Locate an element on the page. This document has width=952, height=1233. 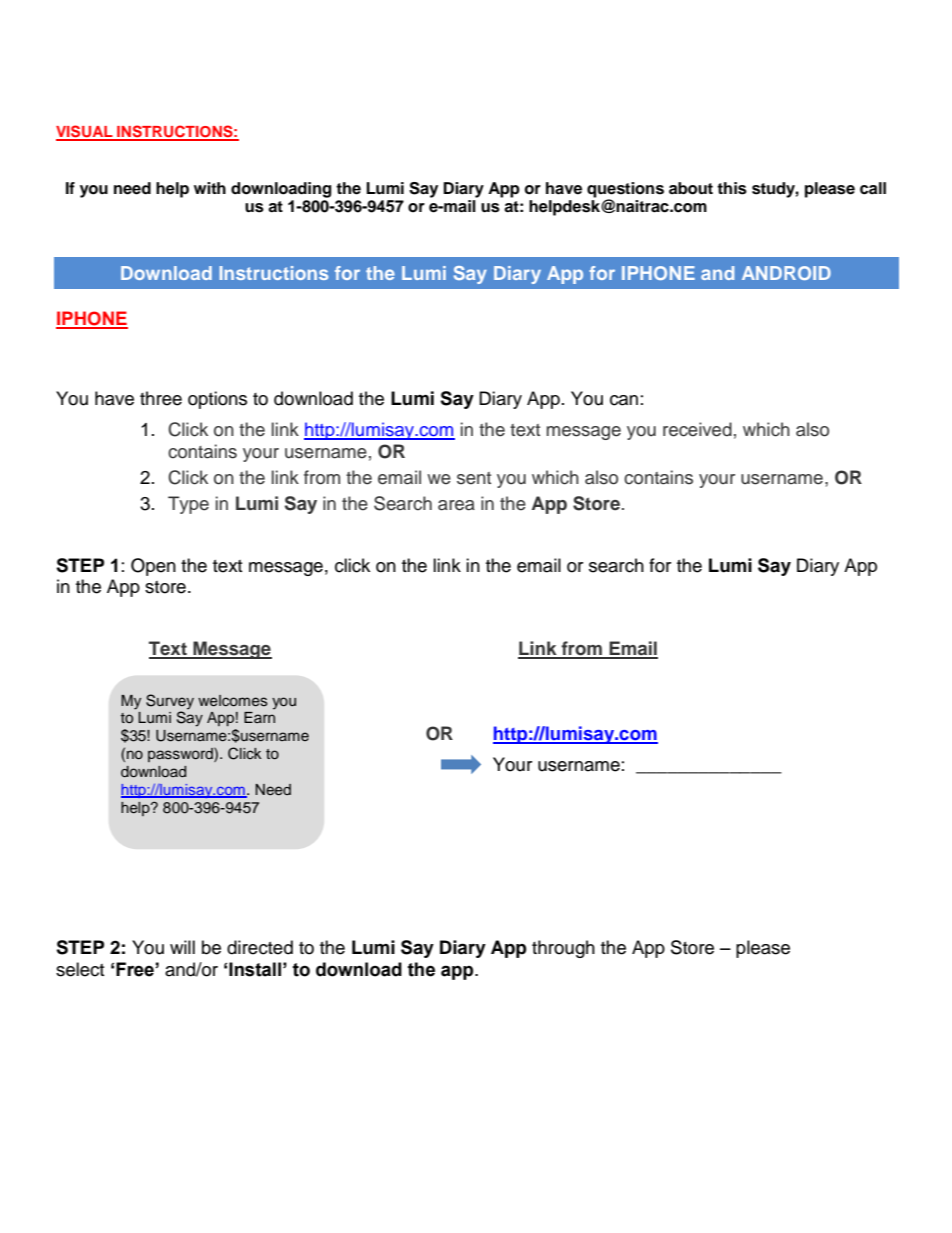
received is located at coordinates (697, 429).
